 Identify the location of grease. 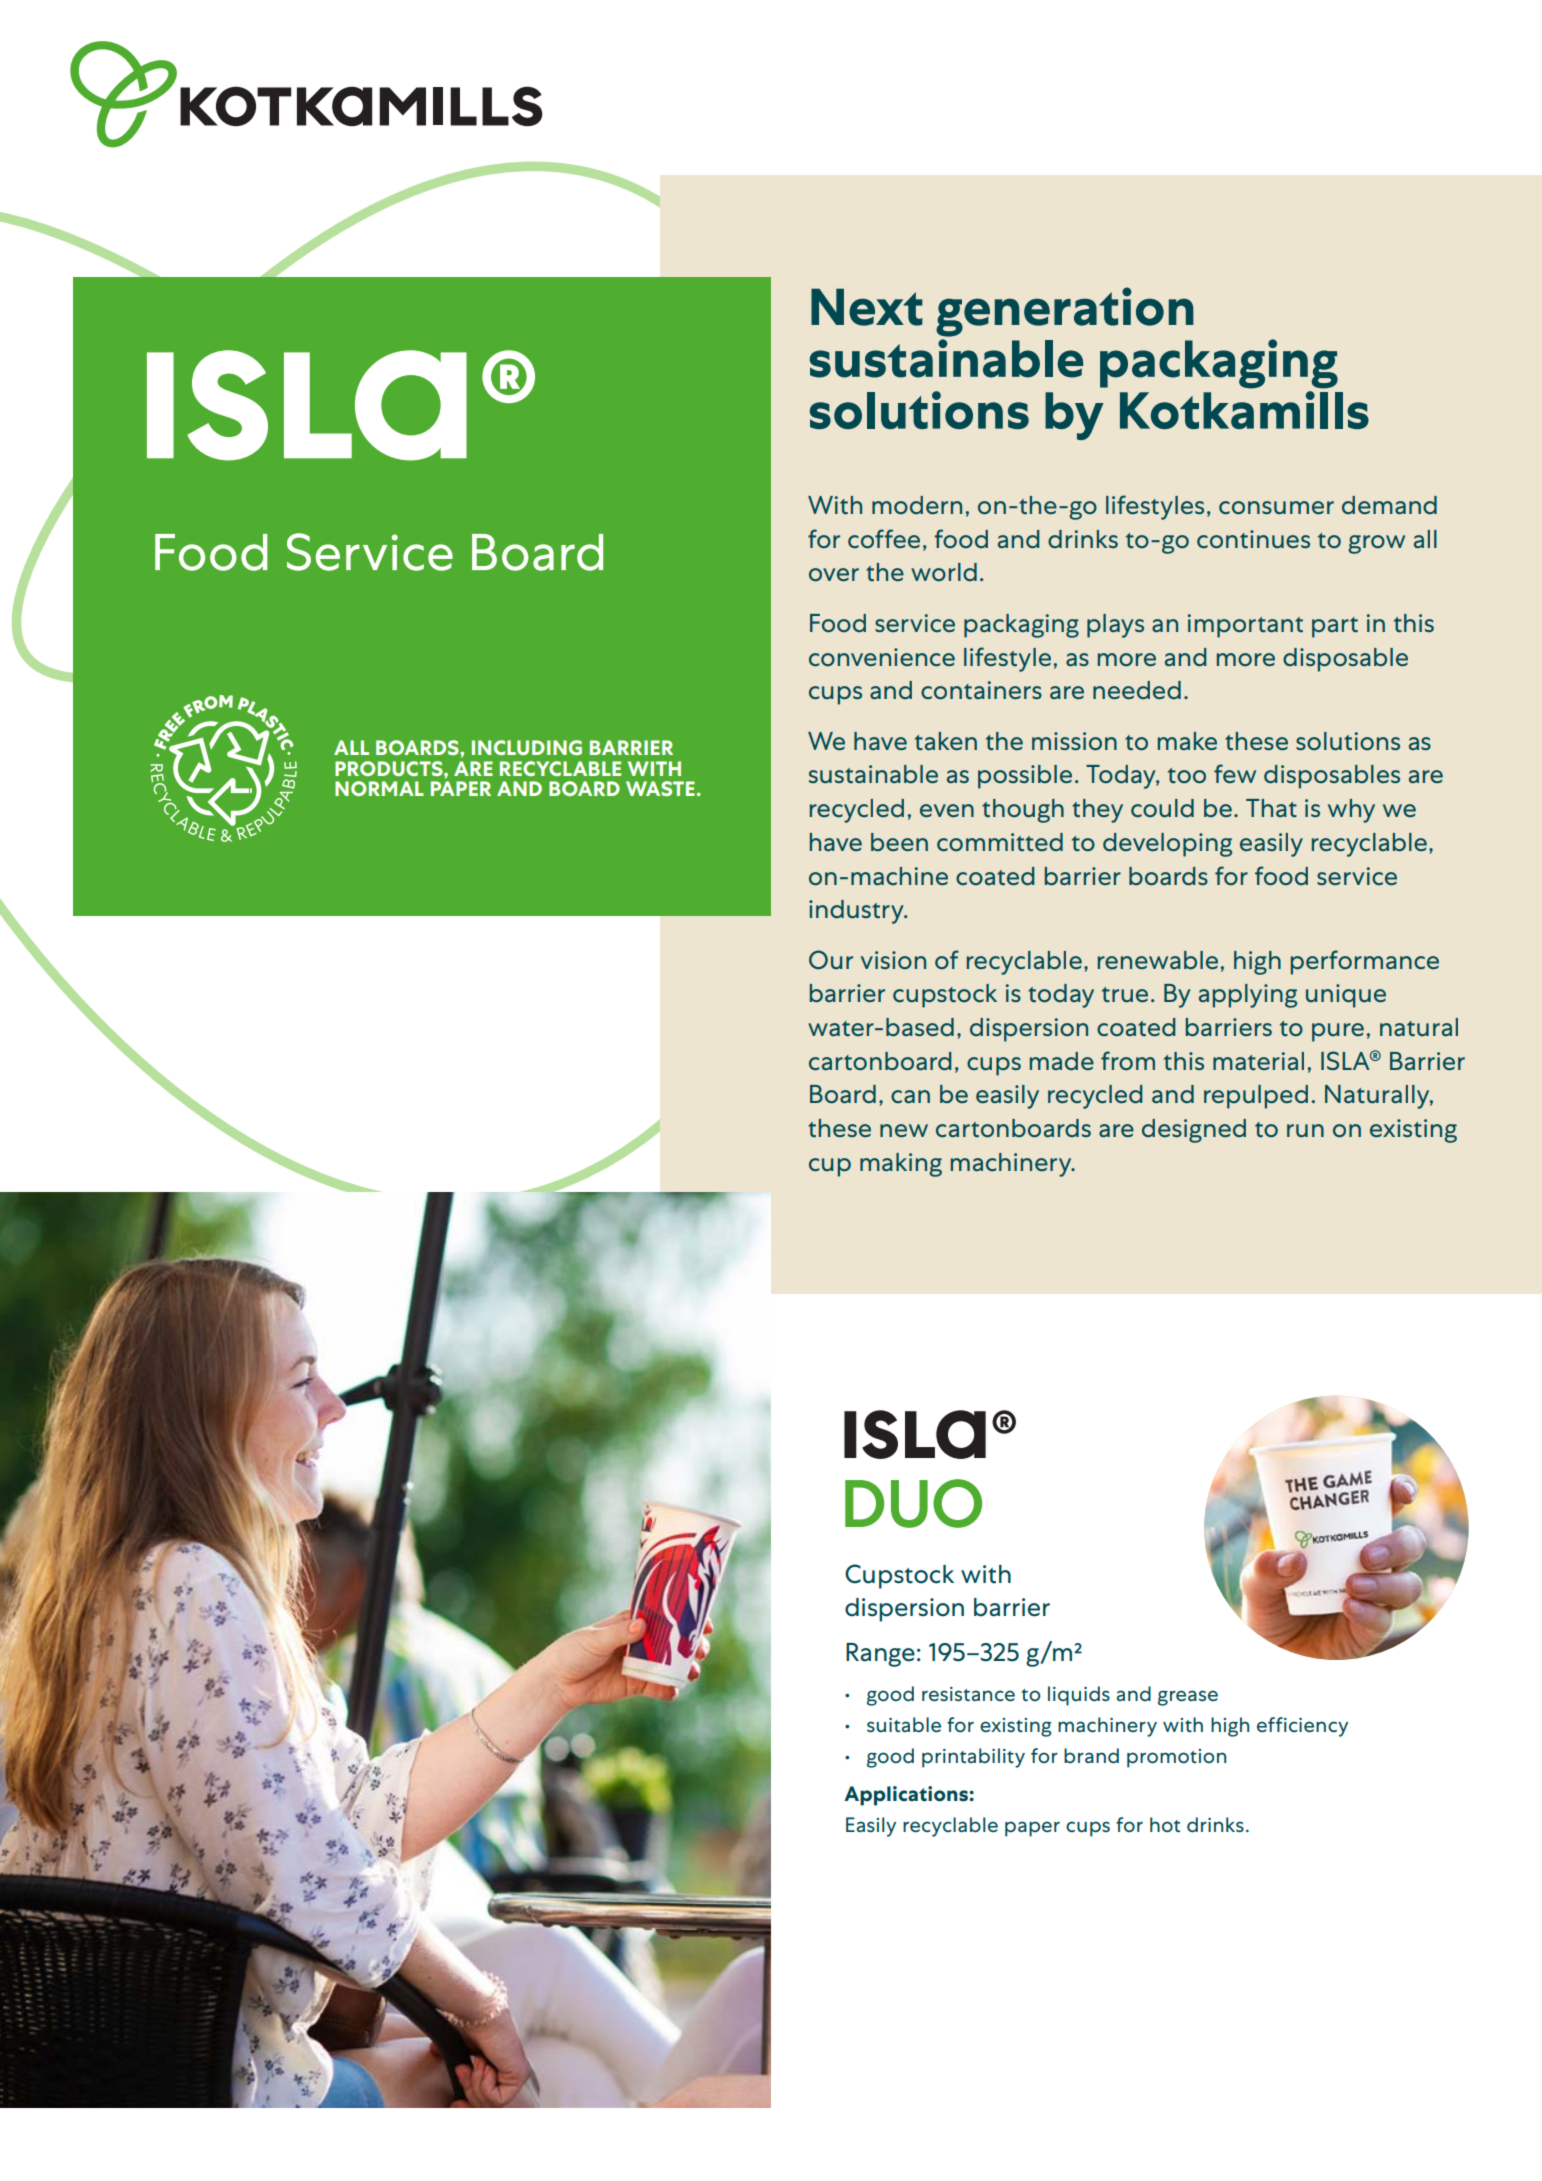
(1188, 1698).
